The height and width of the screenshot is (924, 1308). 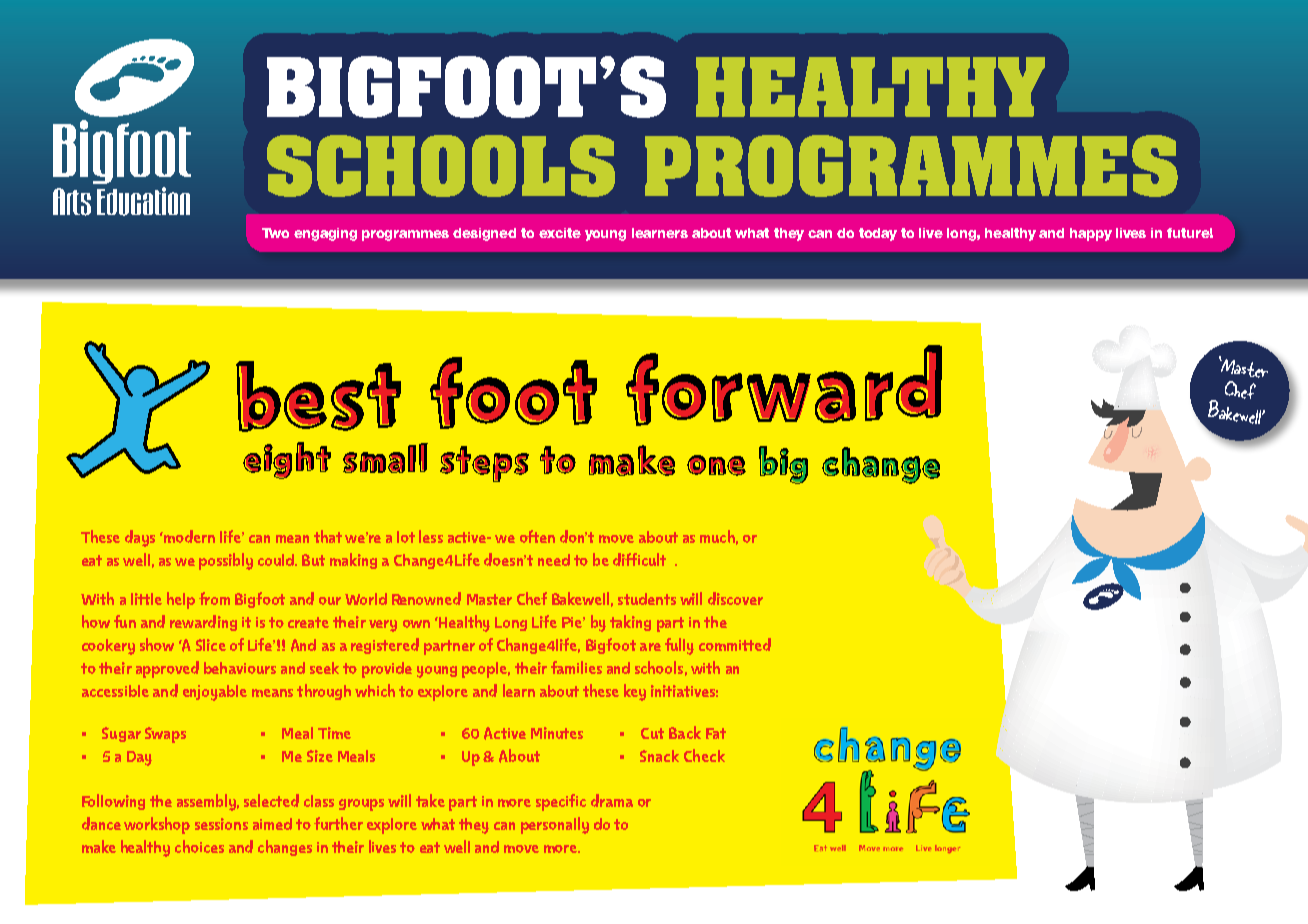 I want to click on Two, so click(x=275, y=233).
